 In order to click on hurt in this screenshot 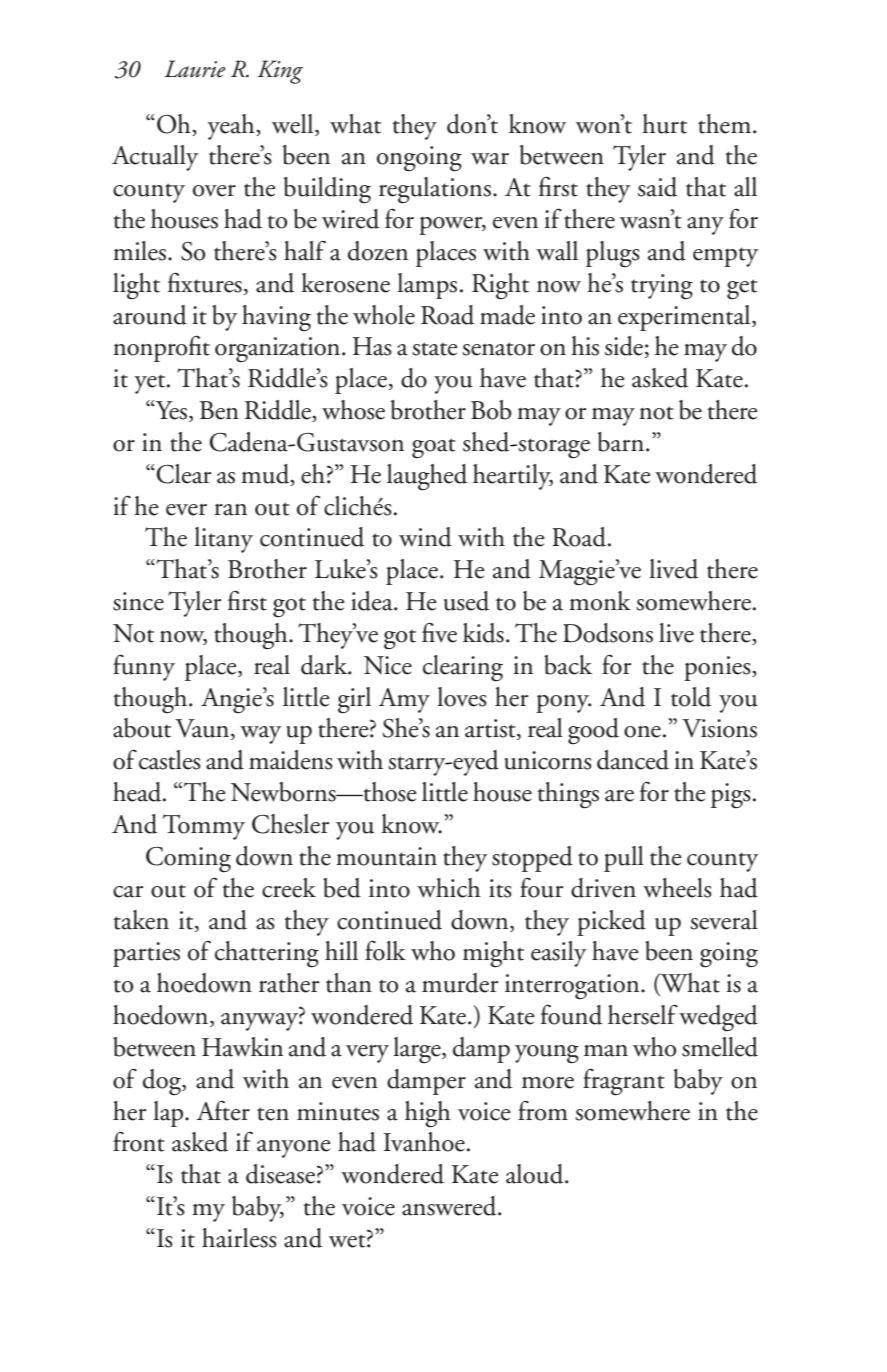, I will do `click(664, 124)`.
